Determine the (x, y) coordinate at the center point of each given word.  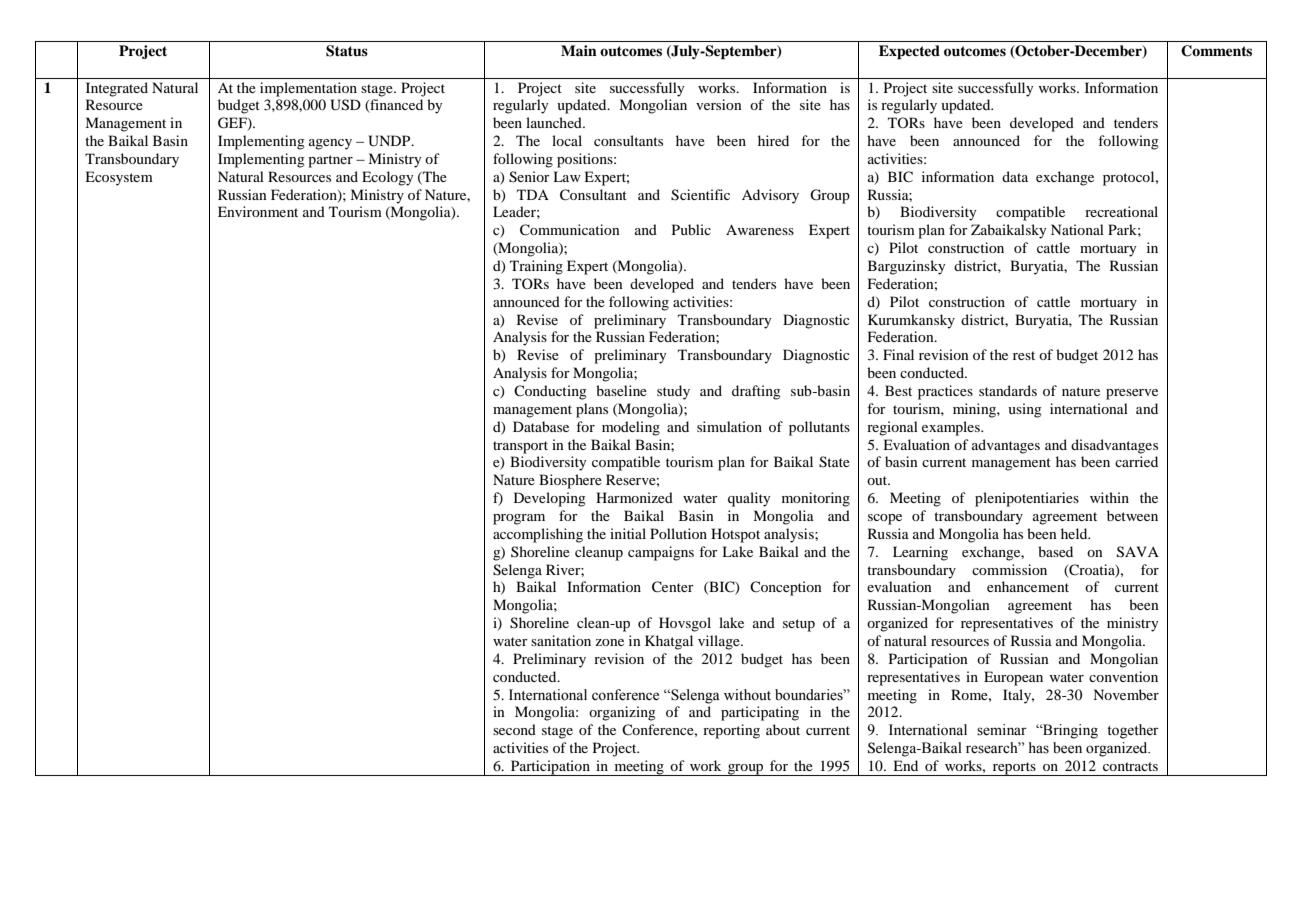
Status (347, 51)
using (1025, 410)
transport (520, 447)
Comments (1216, 51)
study (673, 392)
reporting (731, 731)
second (514, 729)
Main (579, 50)
